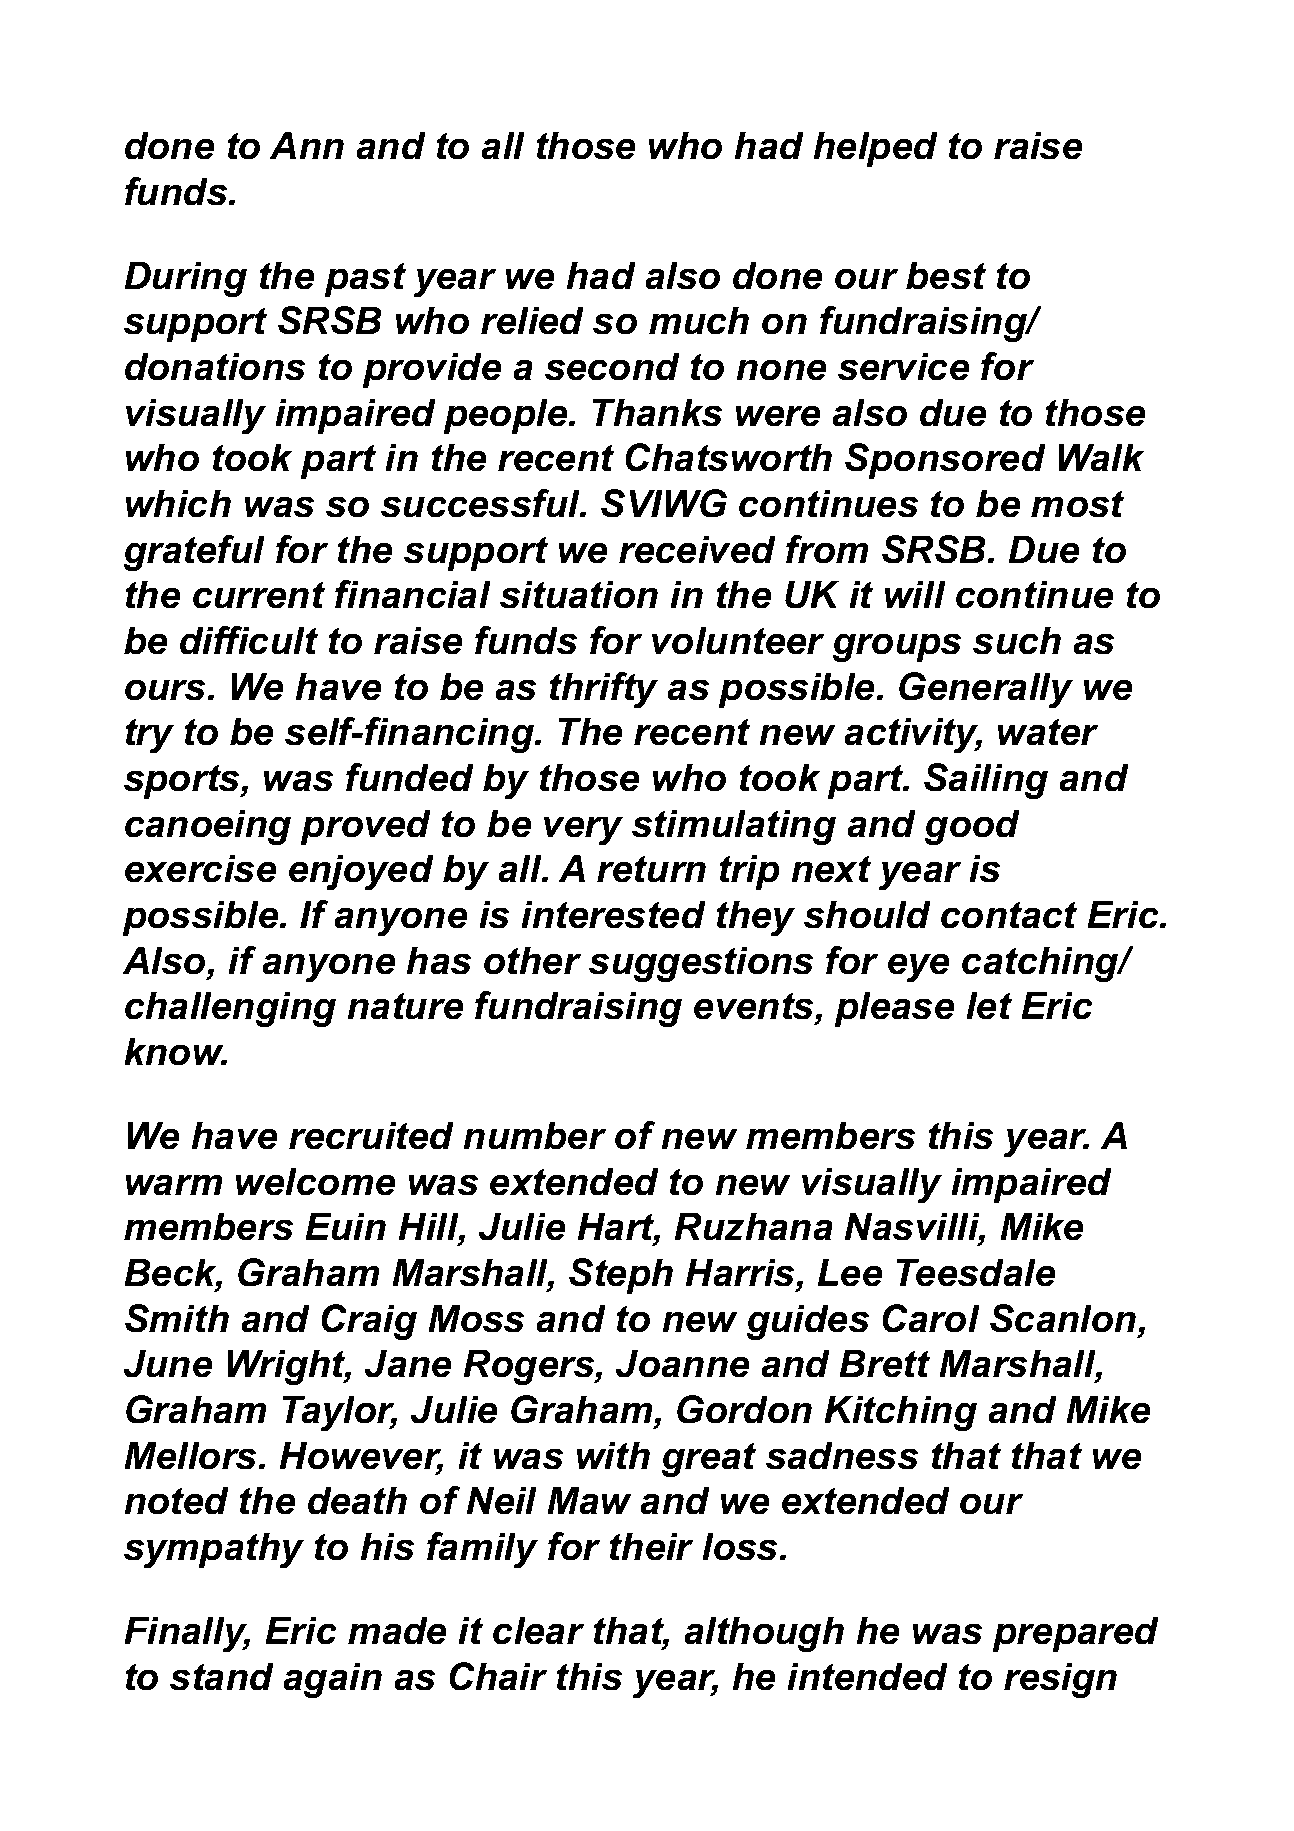 The height and width of the screenshot is (1831, 1294). What do you see at coordinates (186, 279) in the screenshot?
I see `During` at bounding box center [186, 279].
